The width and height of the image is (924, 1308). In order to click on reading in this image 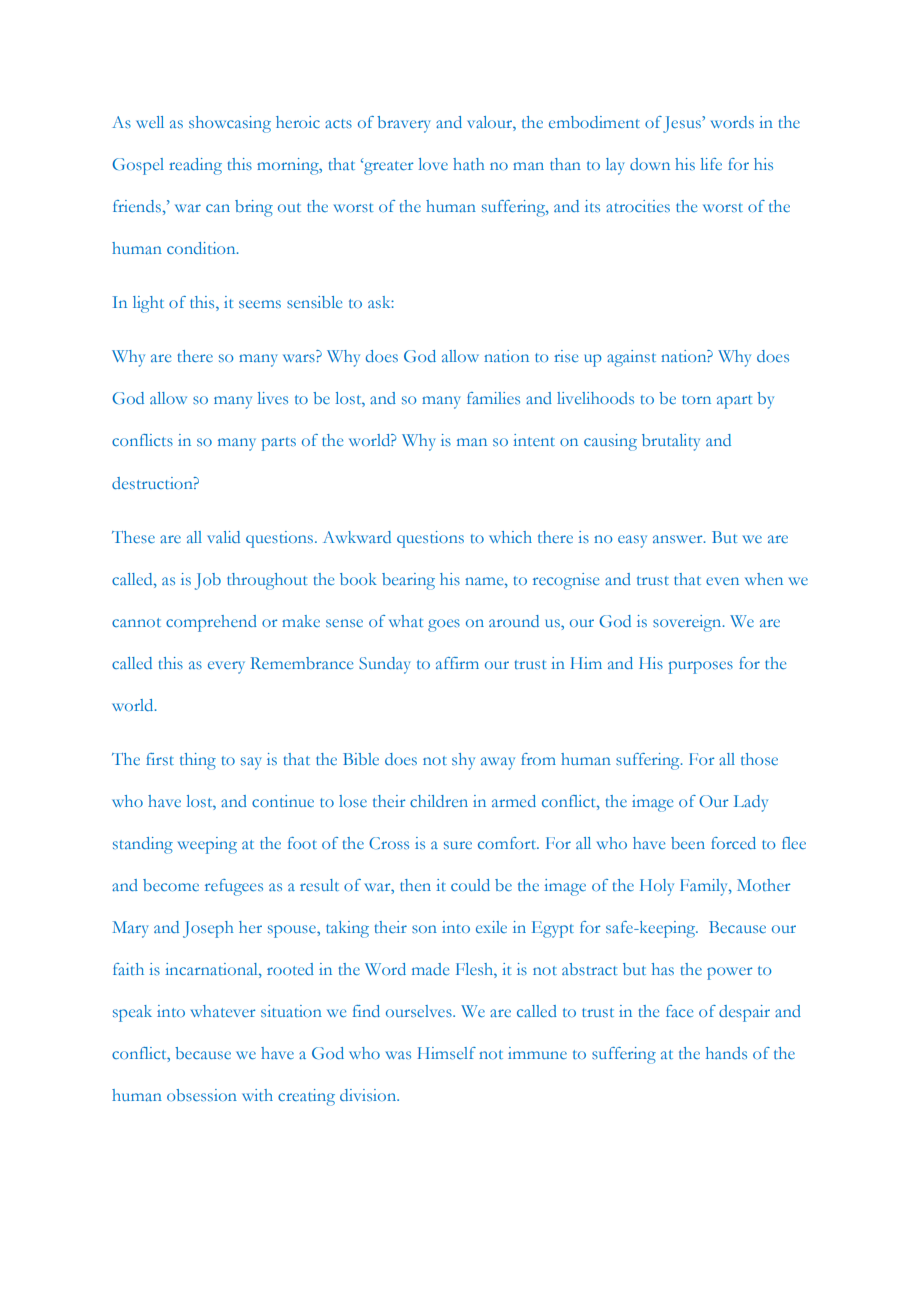, I will do `click(195, 166)`.
